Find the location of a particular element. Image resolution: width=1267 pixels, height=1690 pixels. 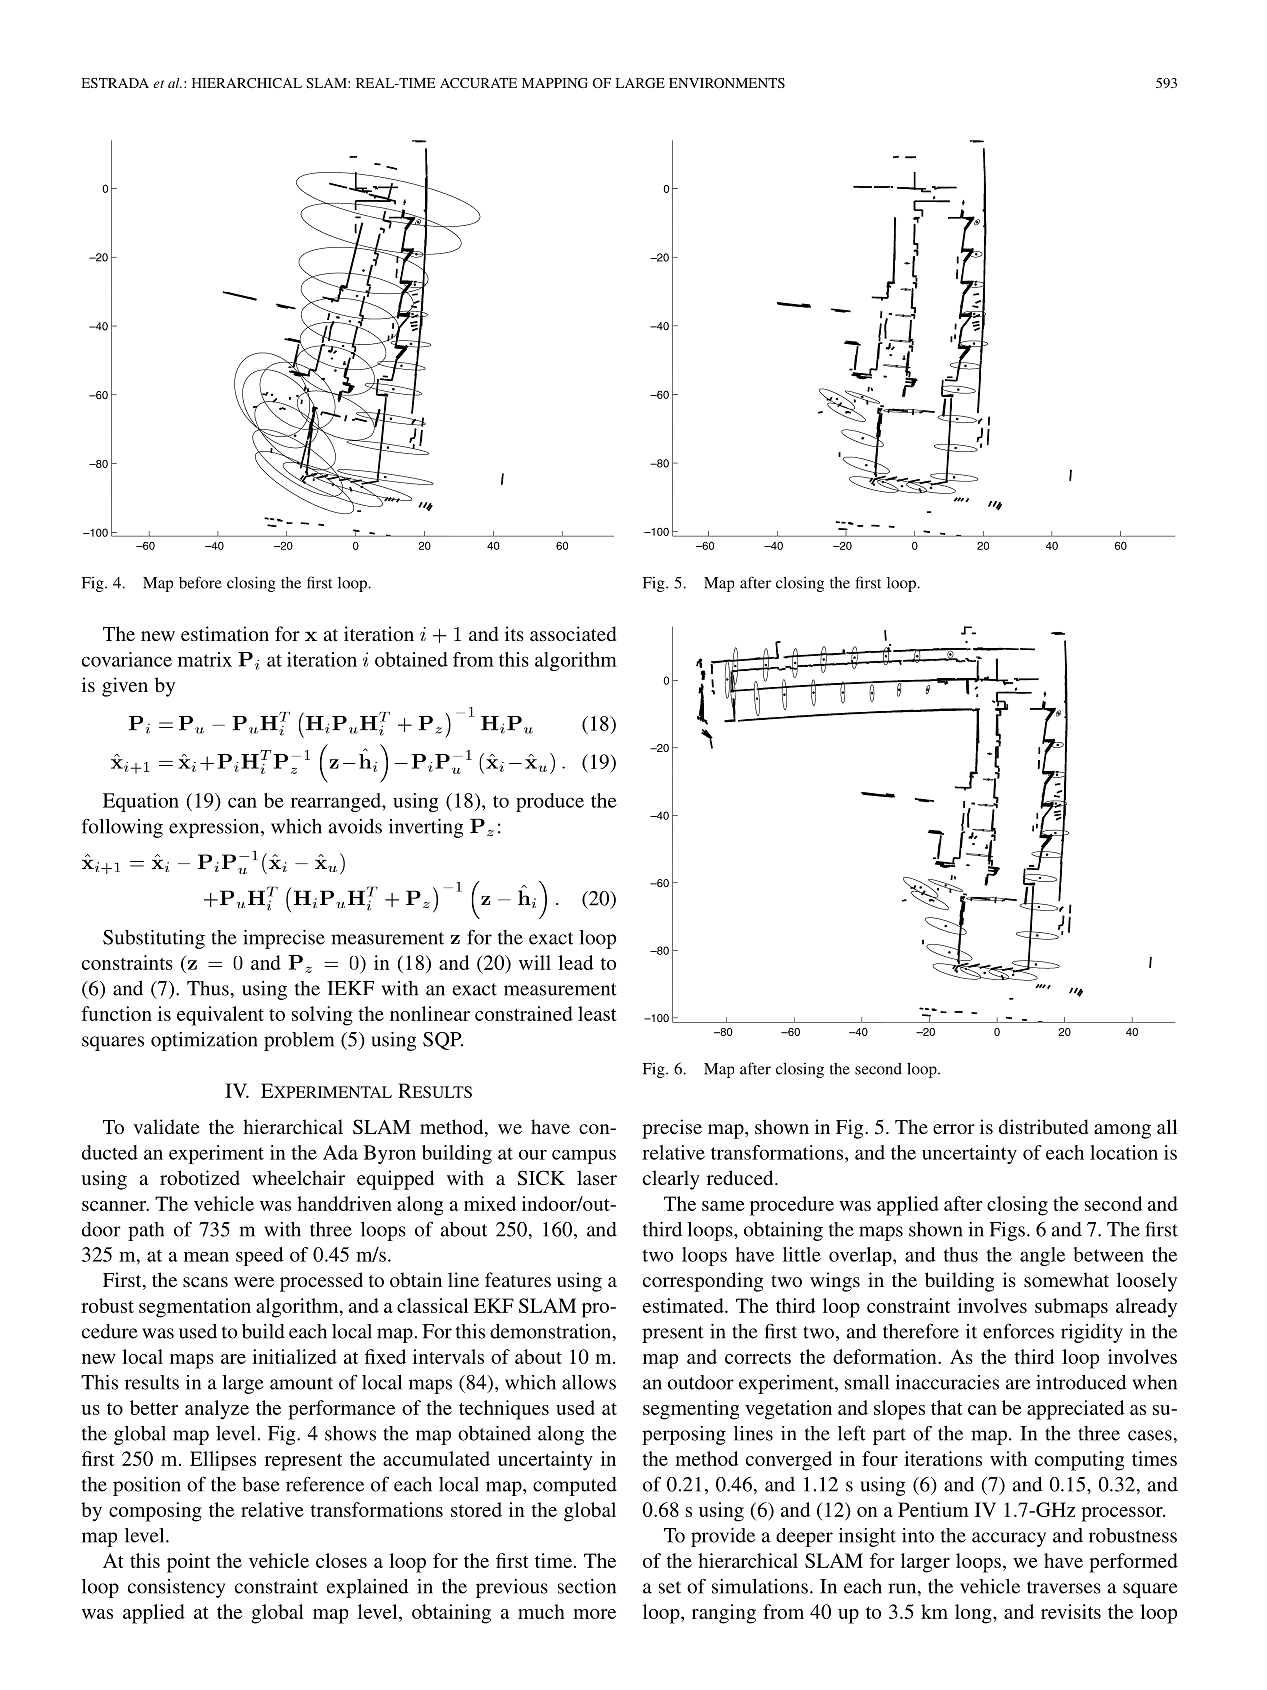

traverses is located at coordinates (1064, 1587).
